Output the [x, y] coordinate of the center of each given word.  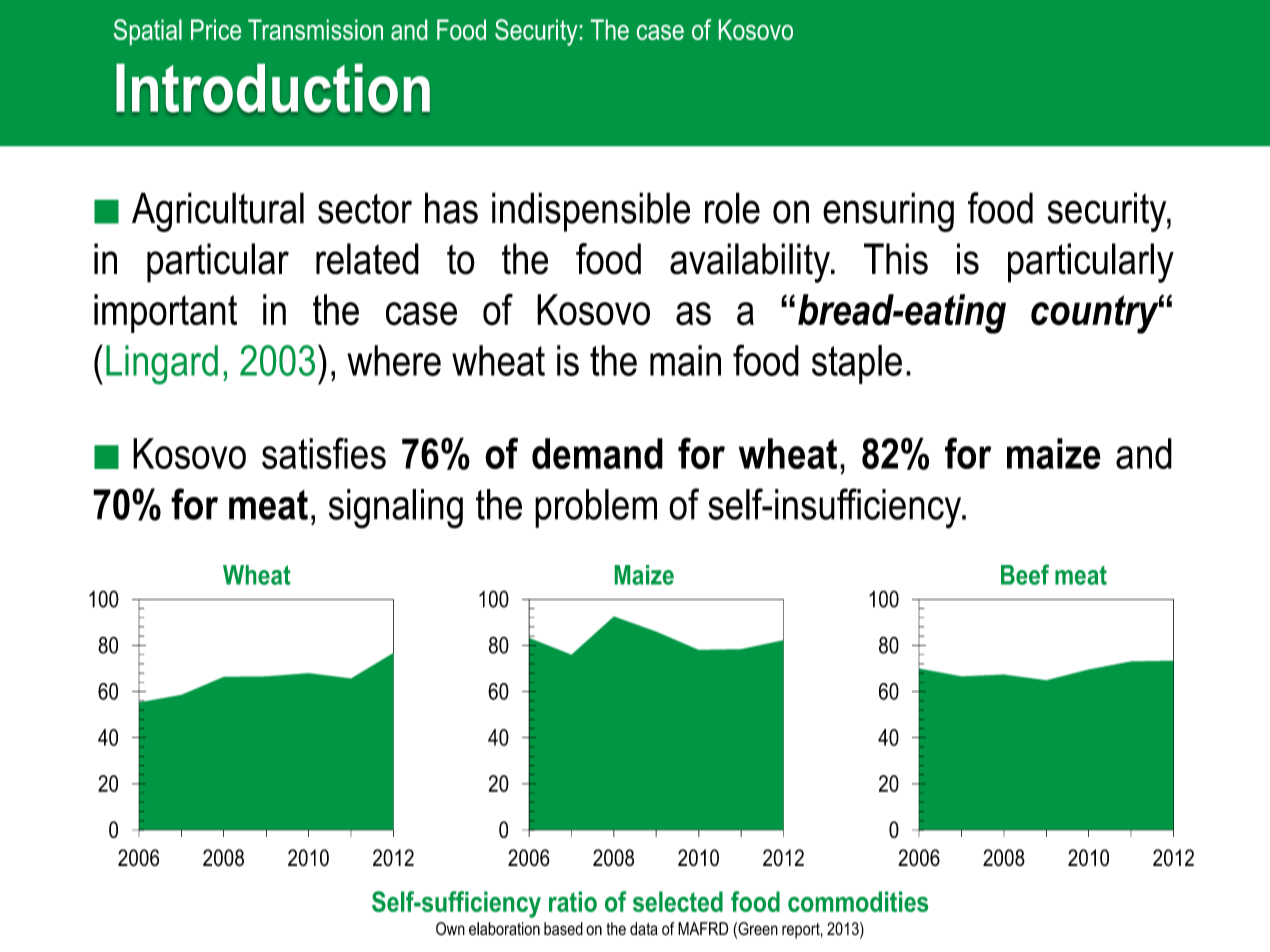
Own [450, 929]
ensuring [888, 212]
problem [596, 508]
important [165, 313]
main [685, 360]
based [563, 929]
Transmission [315, 29]
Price [216, 29]
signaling [396, 509]
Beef [1025, 574]
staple [857, 364]
